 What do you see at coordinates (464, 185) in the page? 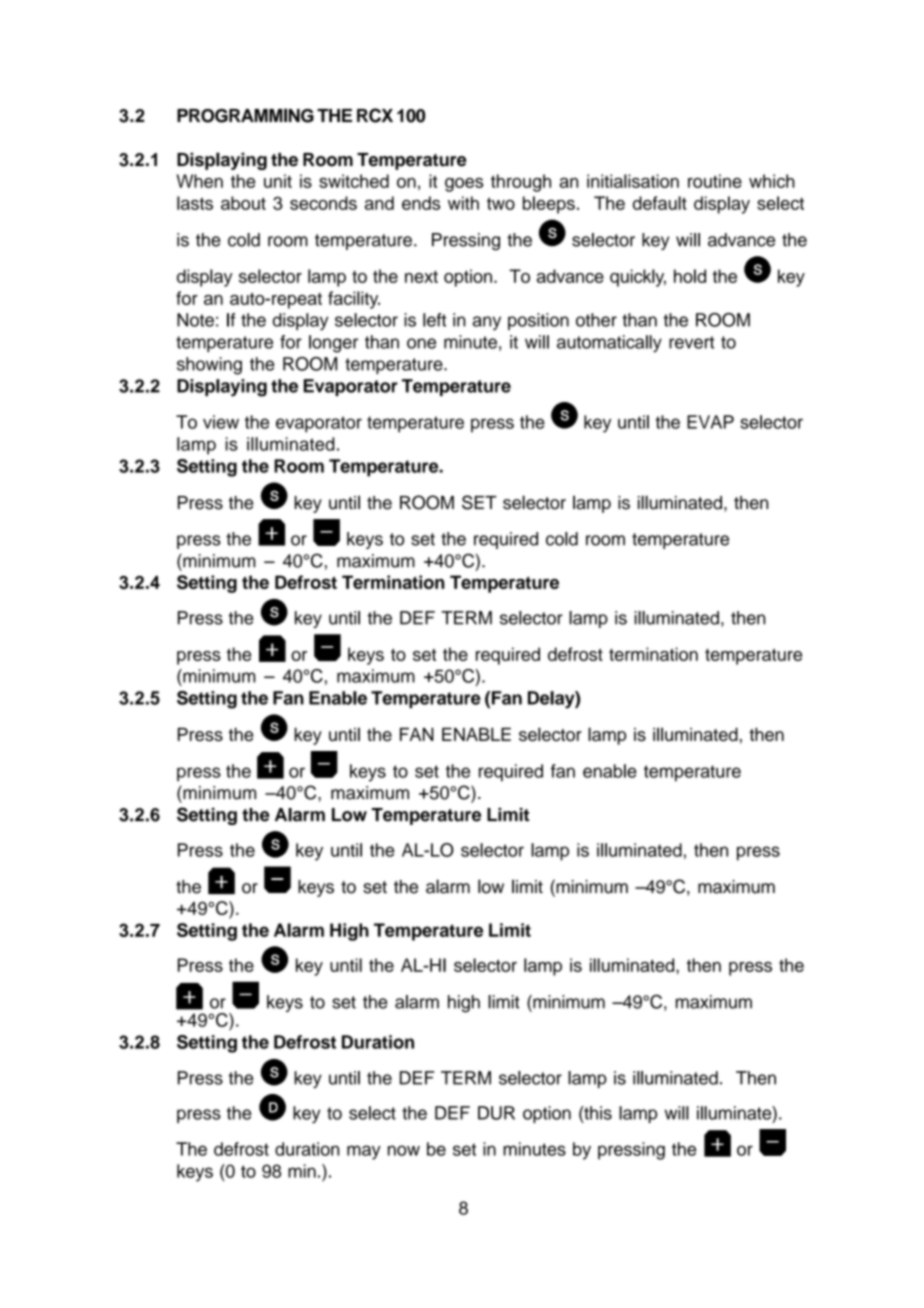
I see `goes` at bounding box center [464, 185].
